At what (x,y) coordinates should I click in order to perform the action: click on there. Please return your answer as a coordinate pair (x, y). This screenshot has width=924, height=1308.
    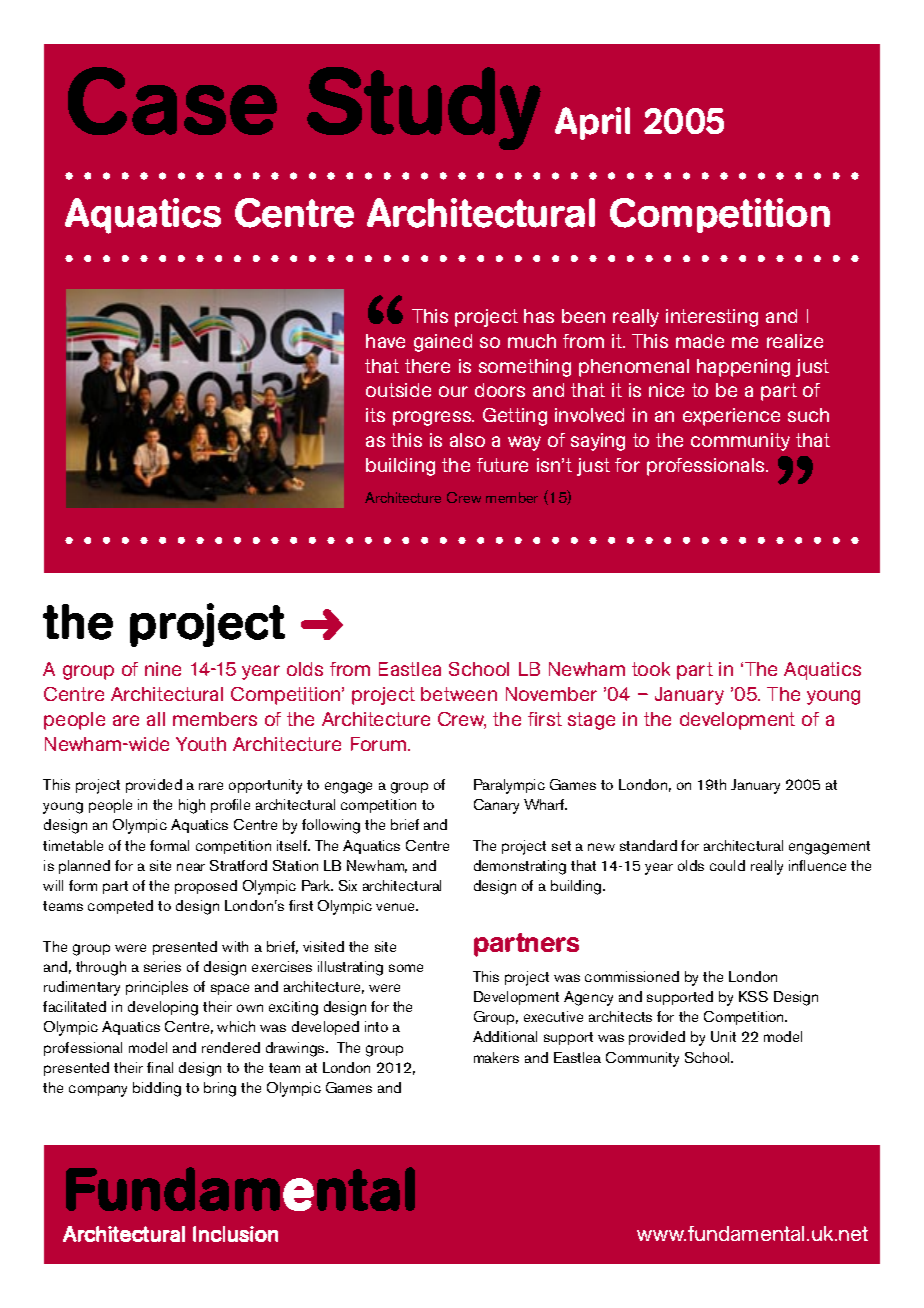
    Looking at the image, I should click on (427, 366).
